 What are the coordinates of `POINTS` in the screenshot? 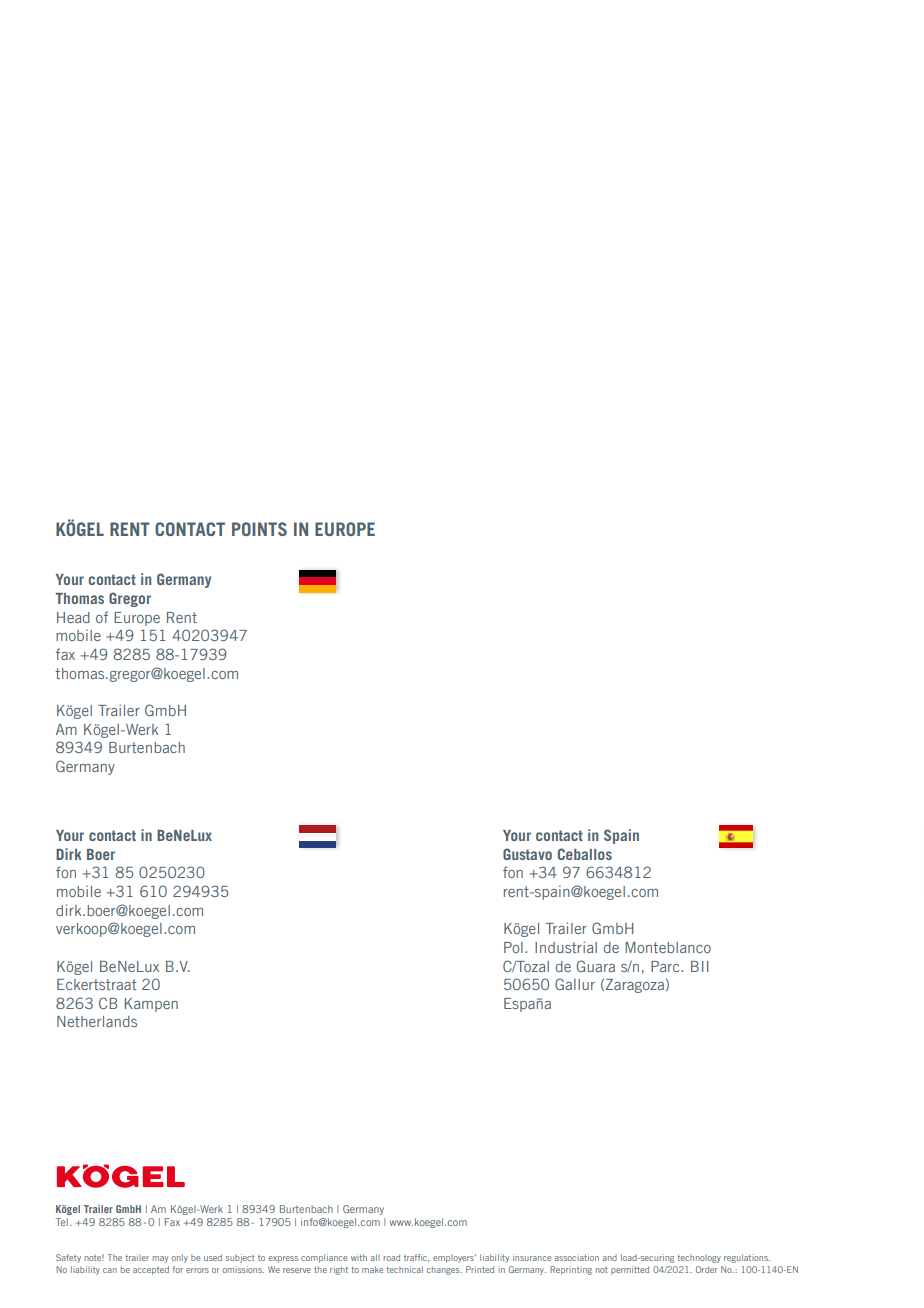 It's located at (259, 529).
